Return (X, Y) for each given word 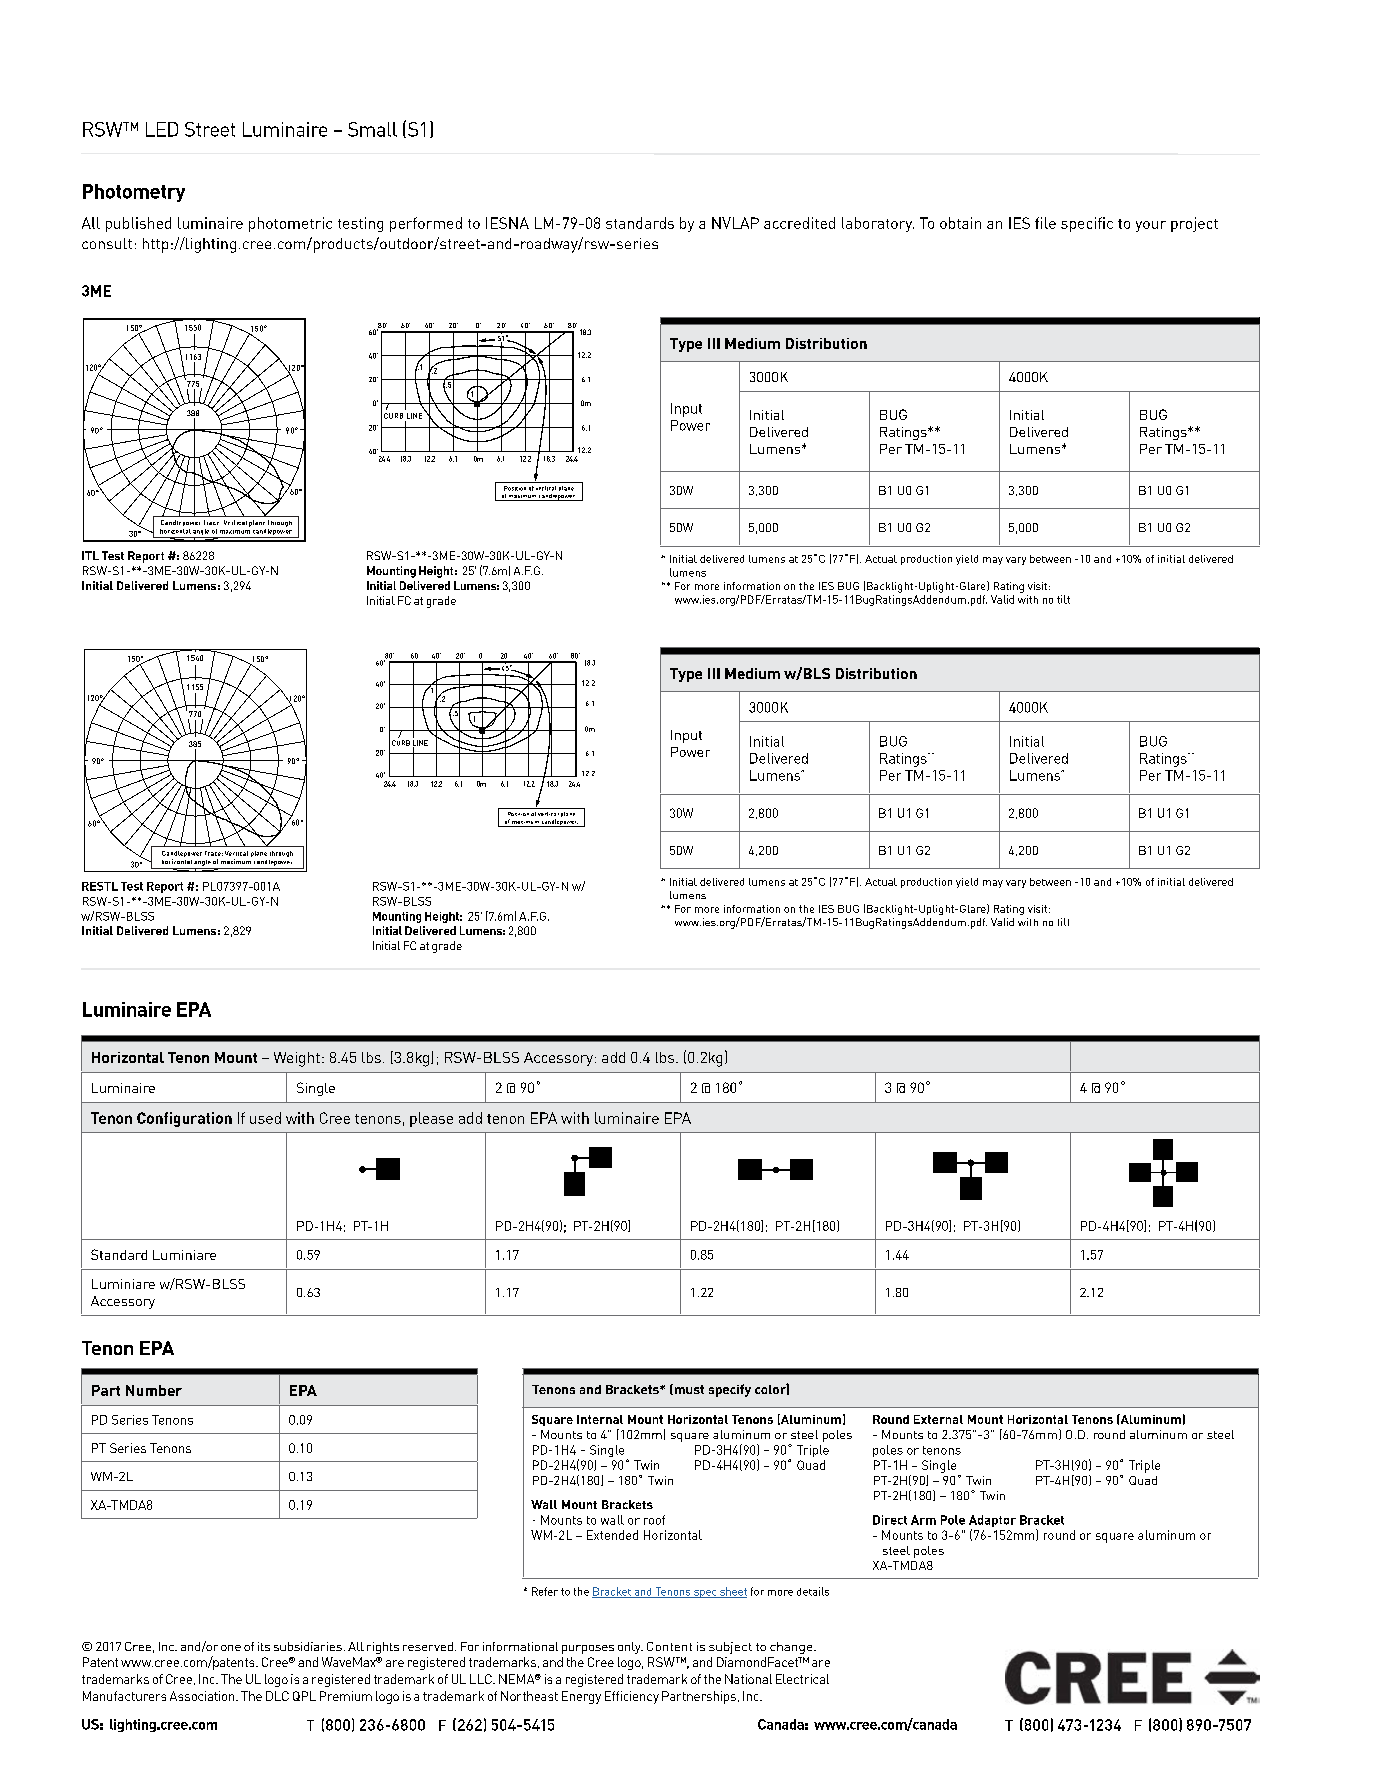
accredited (799, 223)
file (1045, 223)
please (431, 1119)
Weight (297, 1059)
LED (162, 129)
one (231, 1648)
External (938, 1419)
